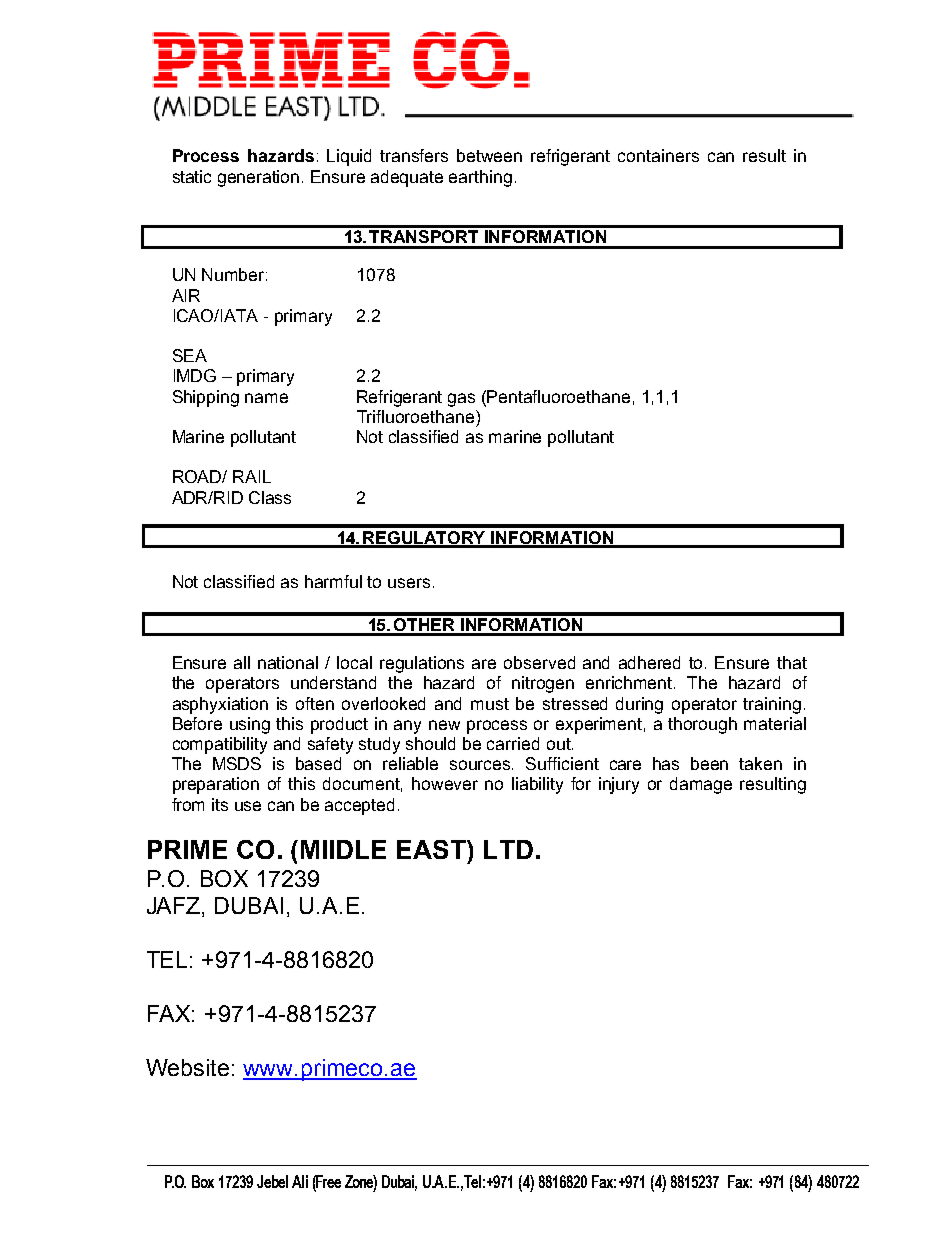 The image size is (952, 1233). Describe the element at coordinates (242, 662) in the page. I see `all` at that location.
